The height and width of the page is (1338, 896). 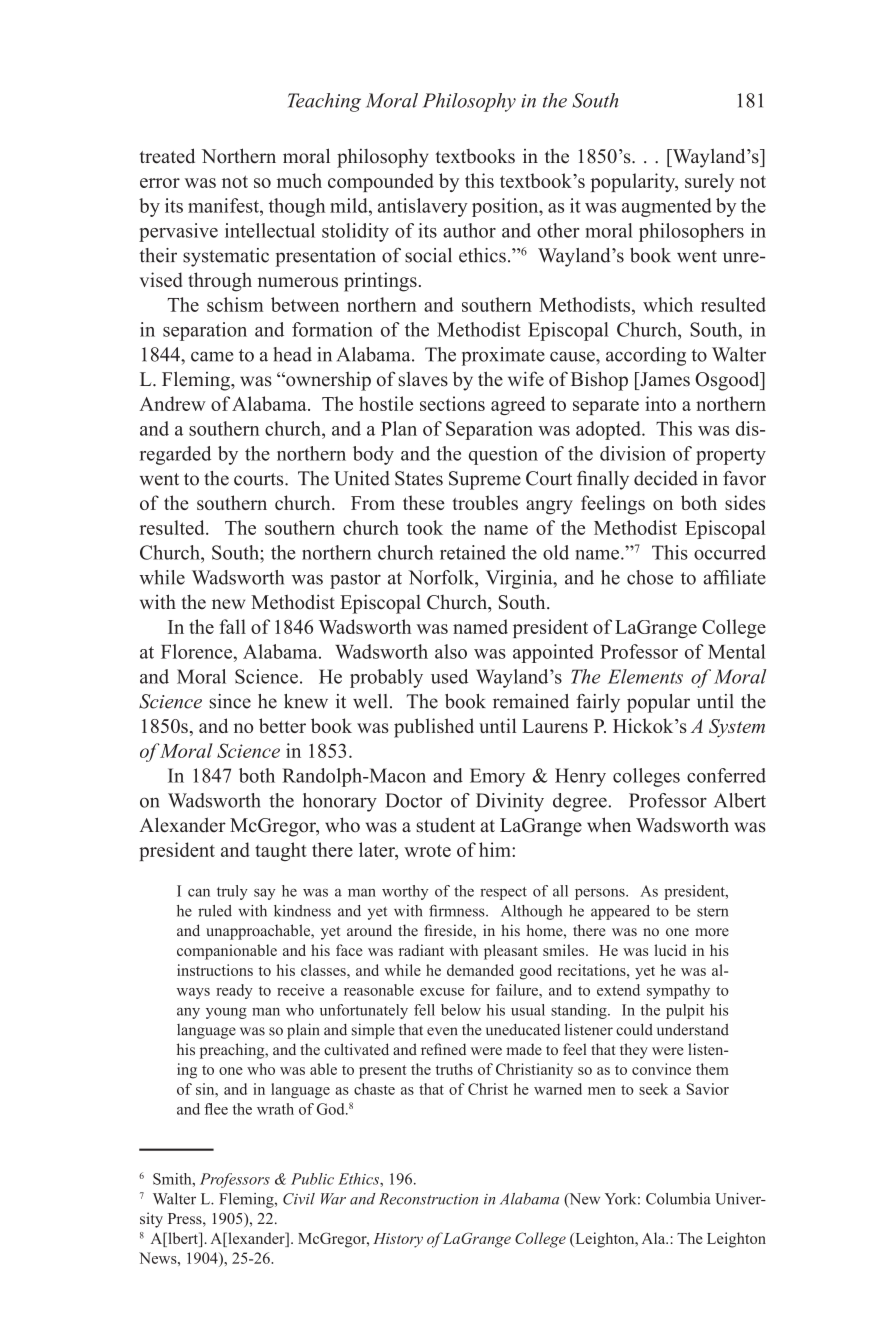 I want to click on surely, so click(x=709, y=182).
